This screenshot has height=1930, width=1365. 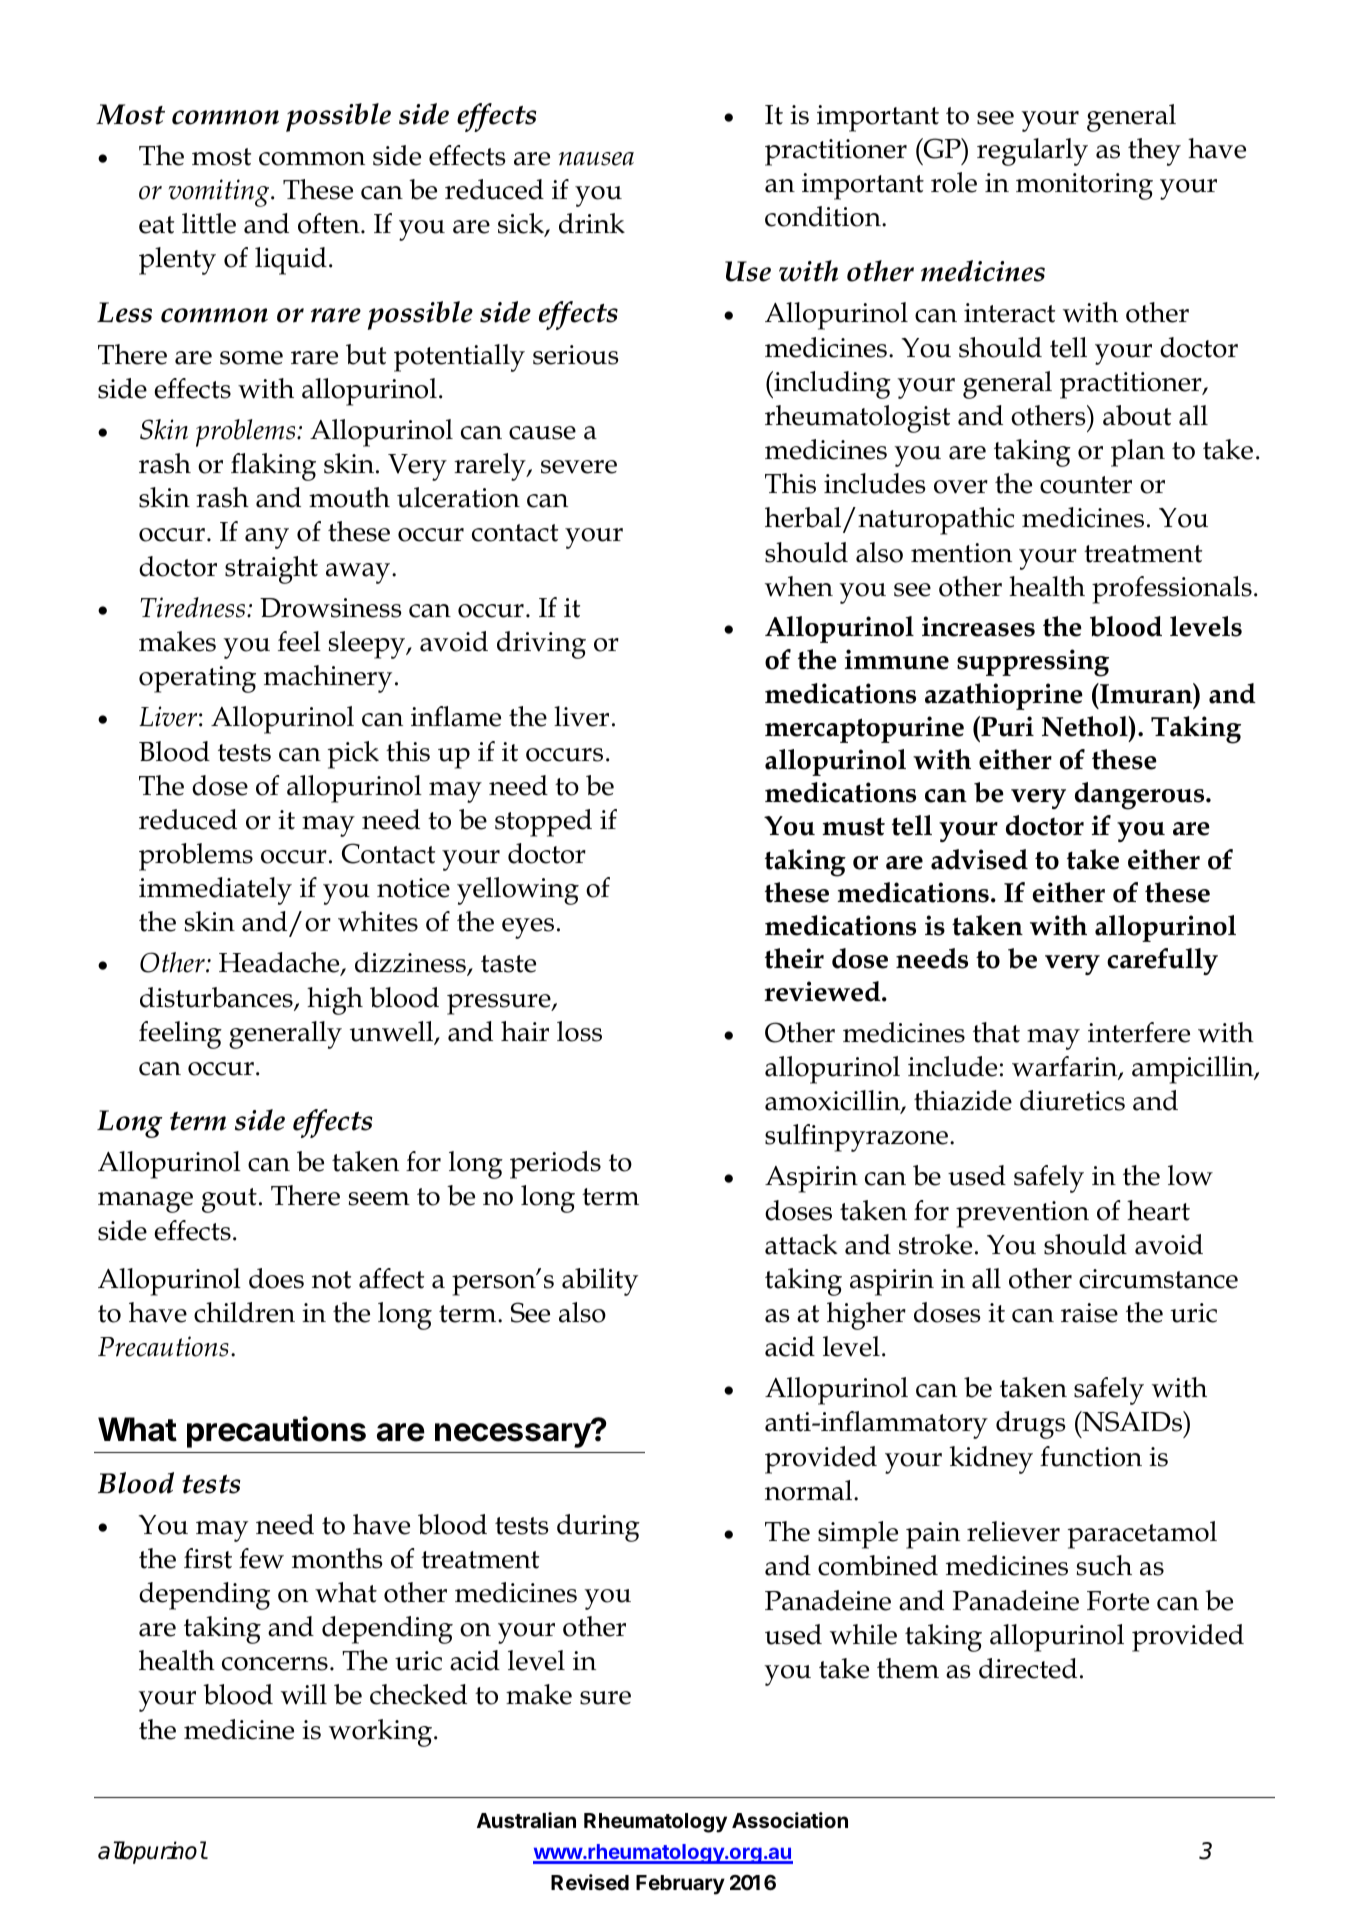 What do you see at coordinates (579, 1031) in the screenshot?
I see `loss` at bounding box center [579, 1031].
